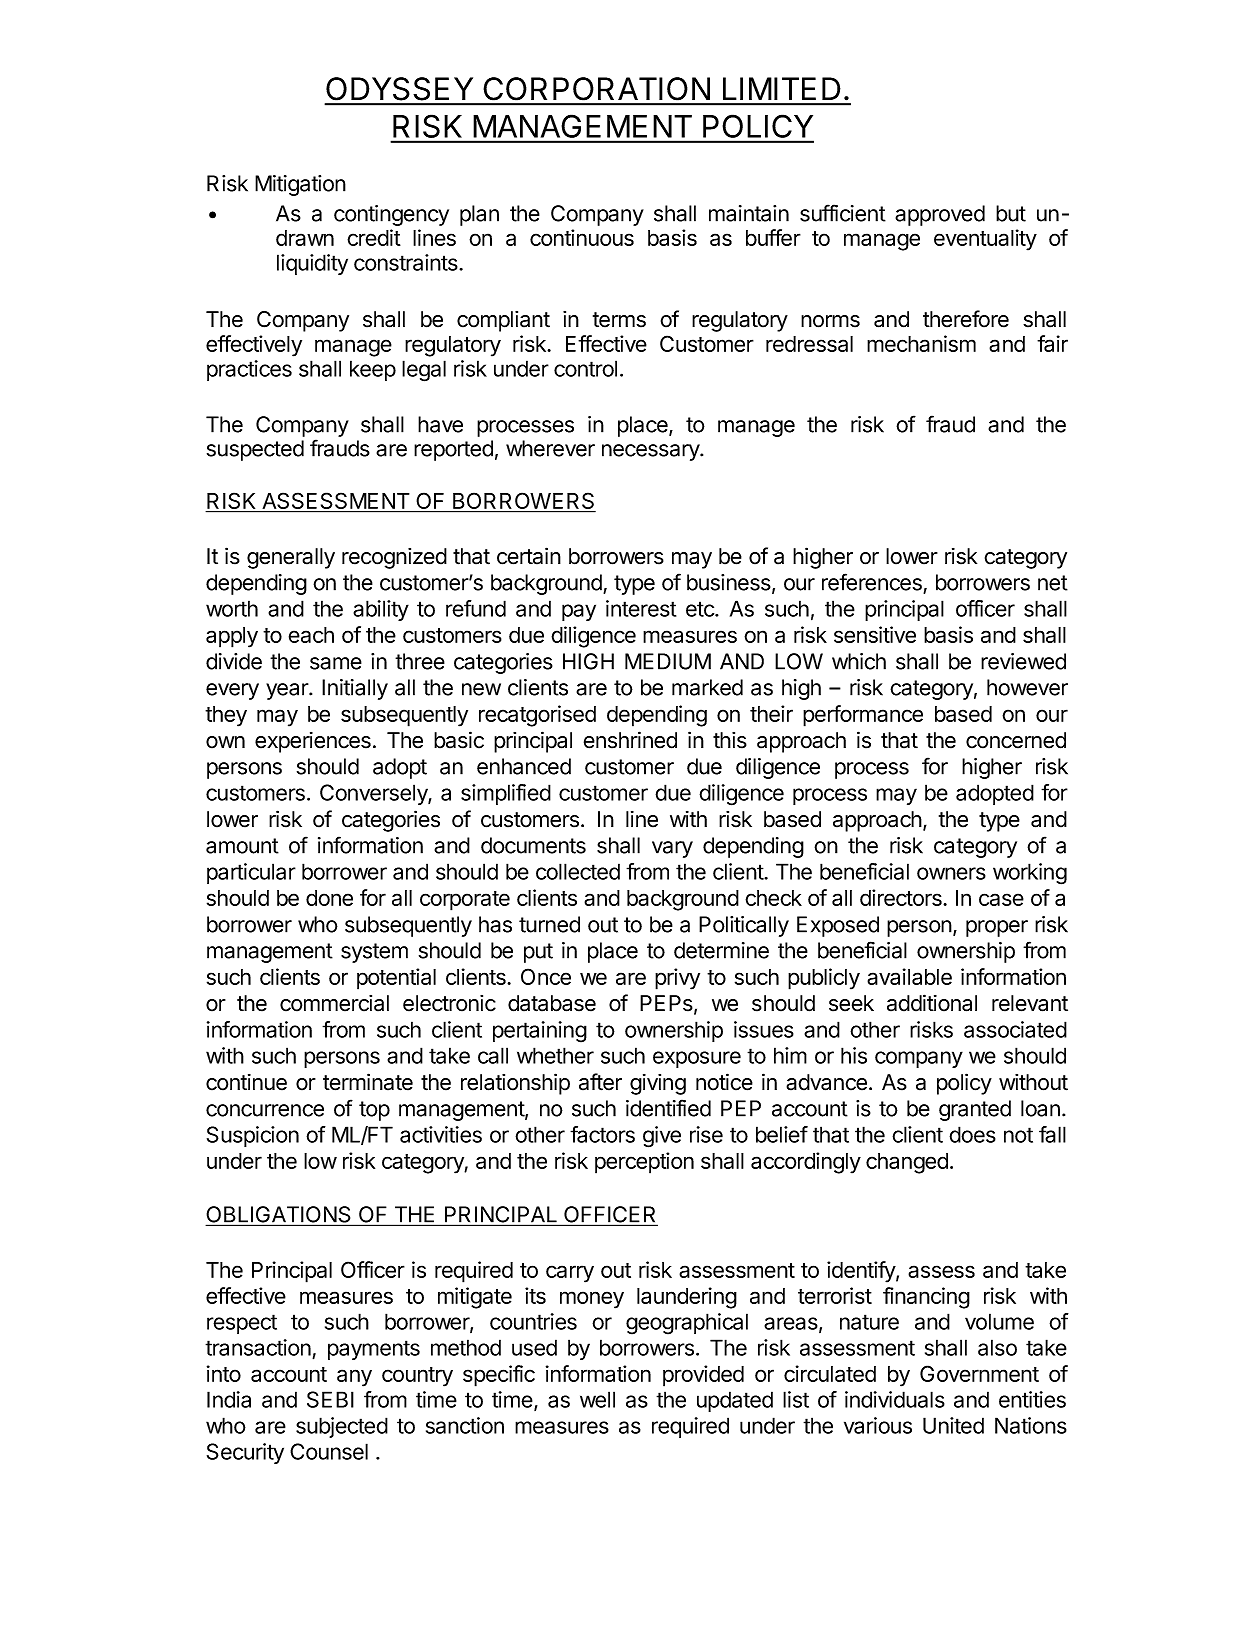 This screenshot has width=1259, height=1630. Describe the element at coordinates (334, 1003) in the screenshot. I see `commercial` at that location.
